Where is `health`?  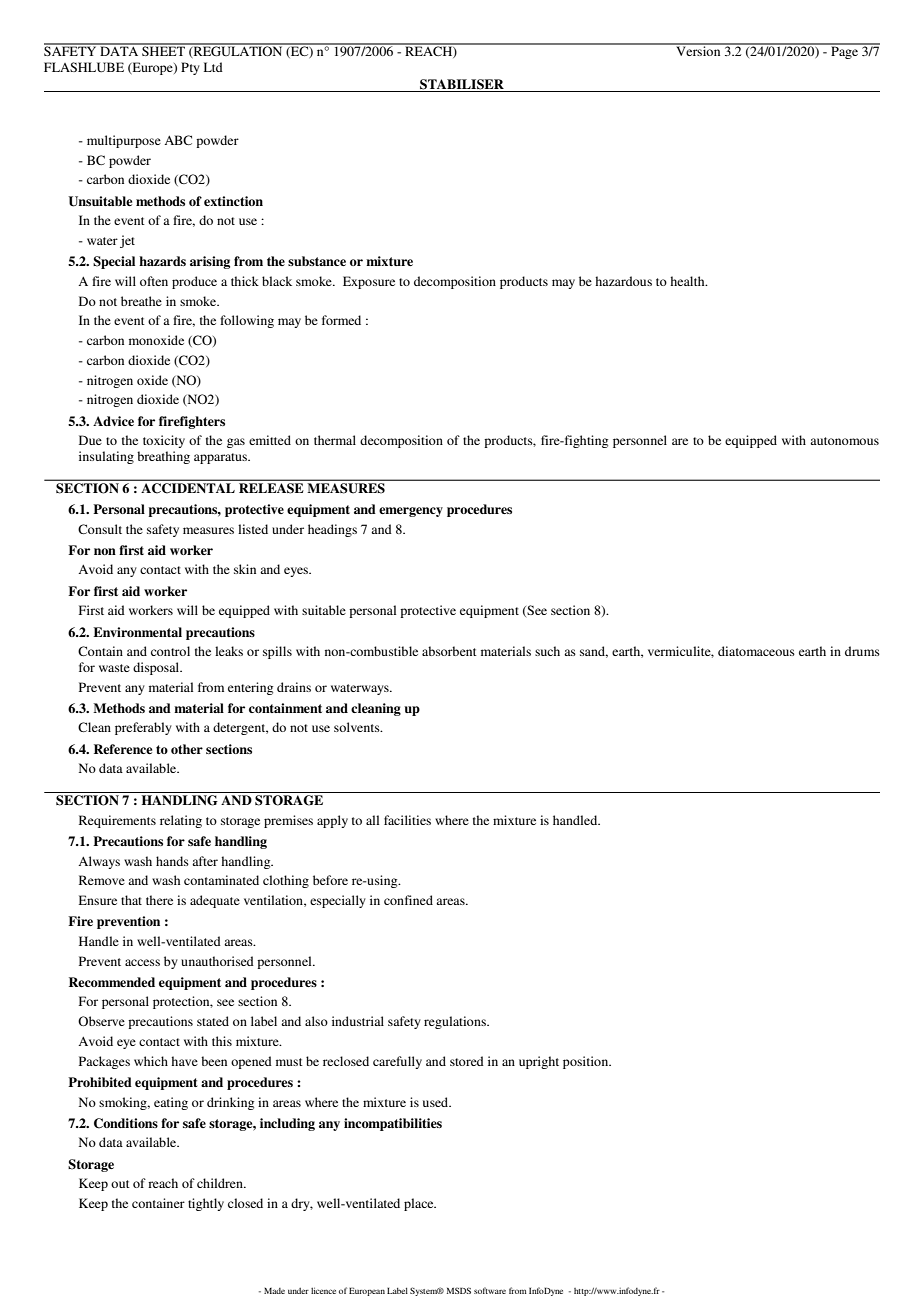 health is located at coordinates (688, 281).
